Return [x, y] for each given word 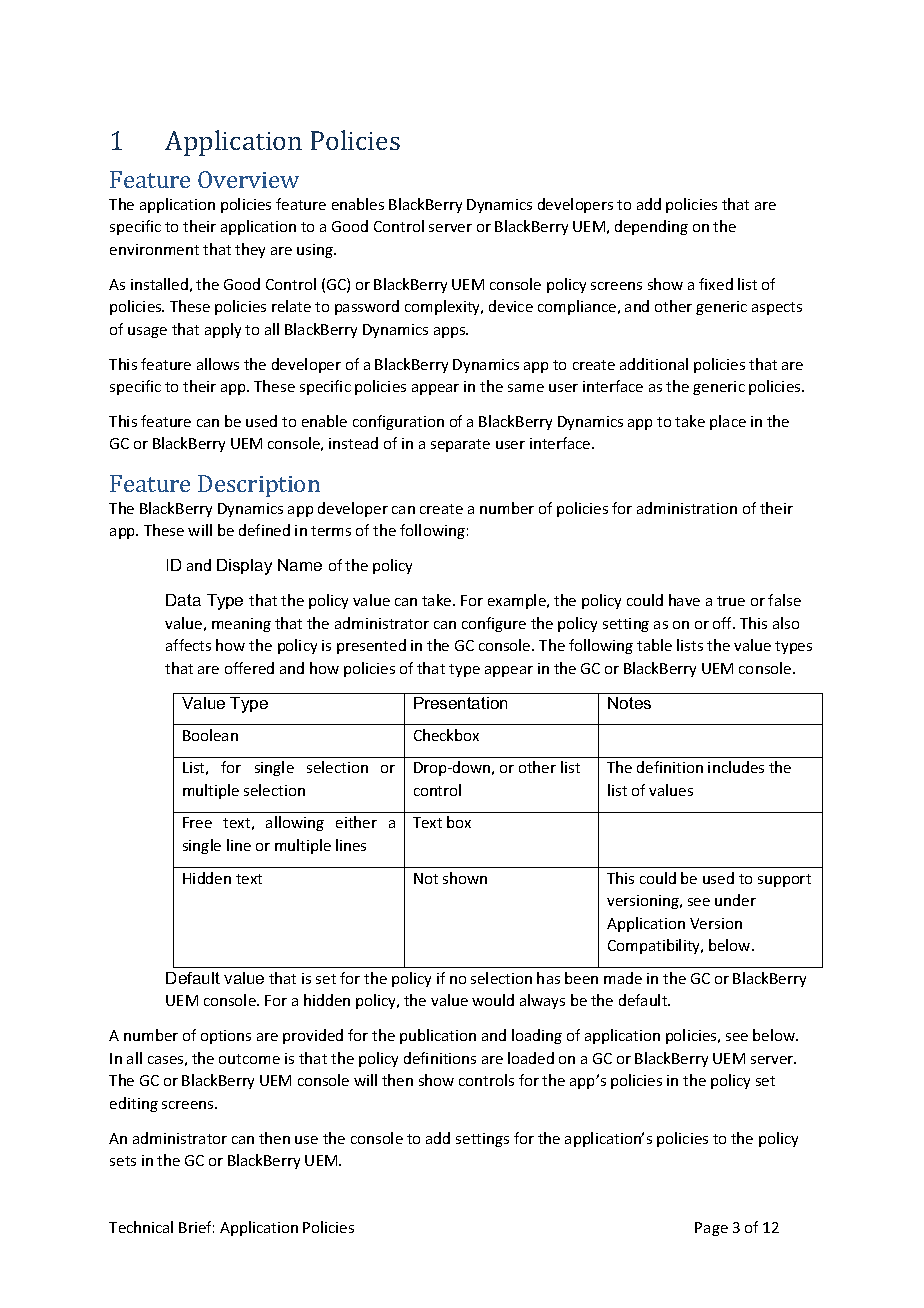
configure [494, 624]
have [684, 600]
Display [244, 567]
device [511, 306]
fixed [716, 284]
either [356, 822]
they [250, 250]
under [735, 900]
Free [197, 822]
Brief [196, 1227]
